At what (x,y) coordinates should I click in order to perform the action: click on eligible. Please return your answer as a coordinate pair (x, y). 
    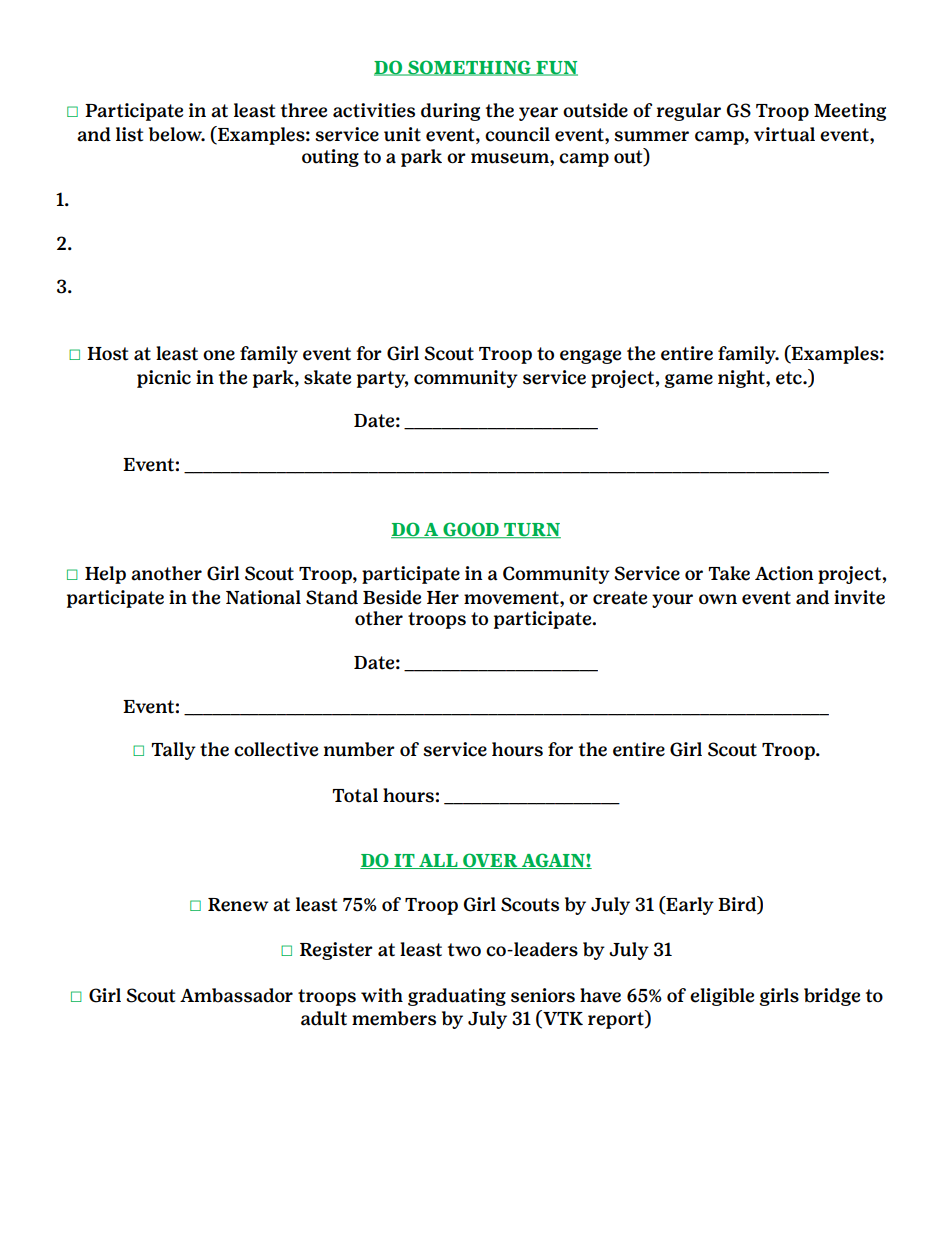
    Looking at the image, I should click on (722, 997).
